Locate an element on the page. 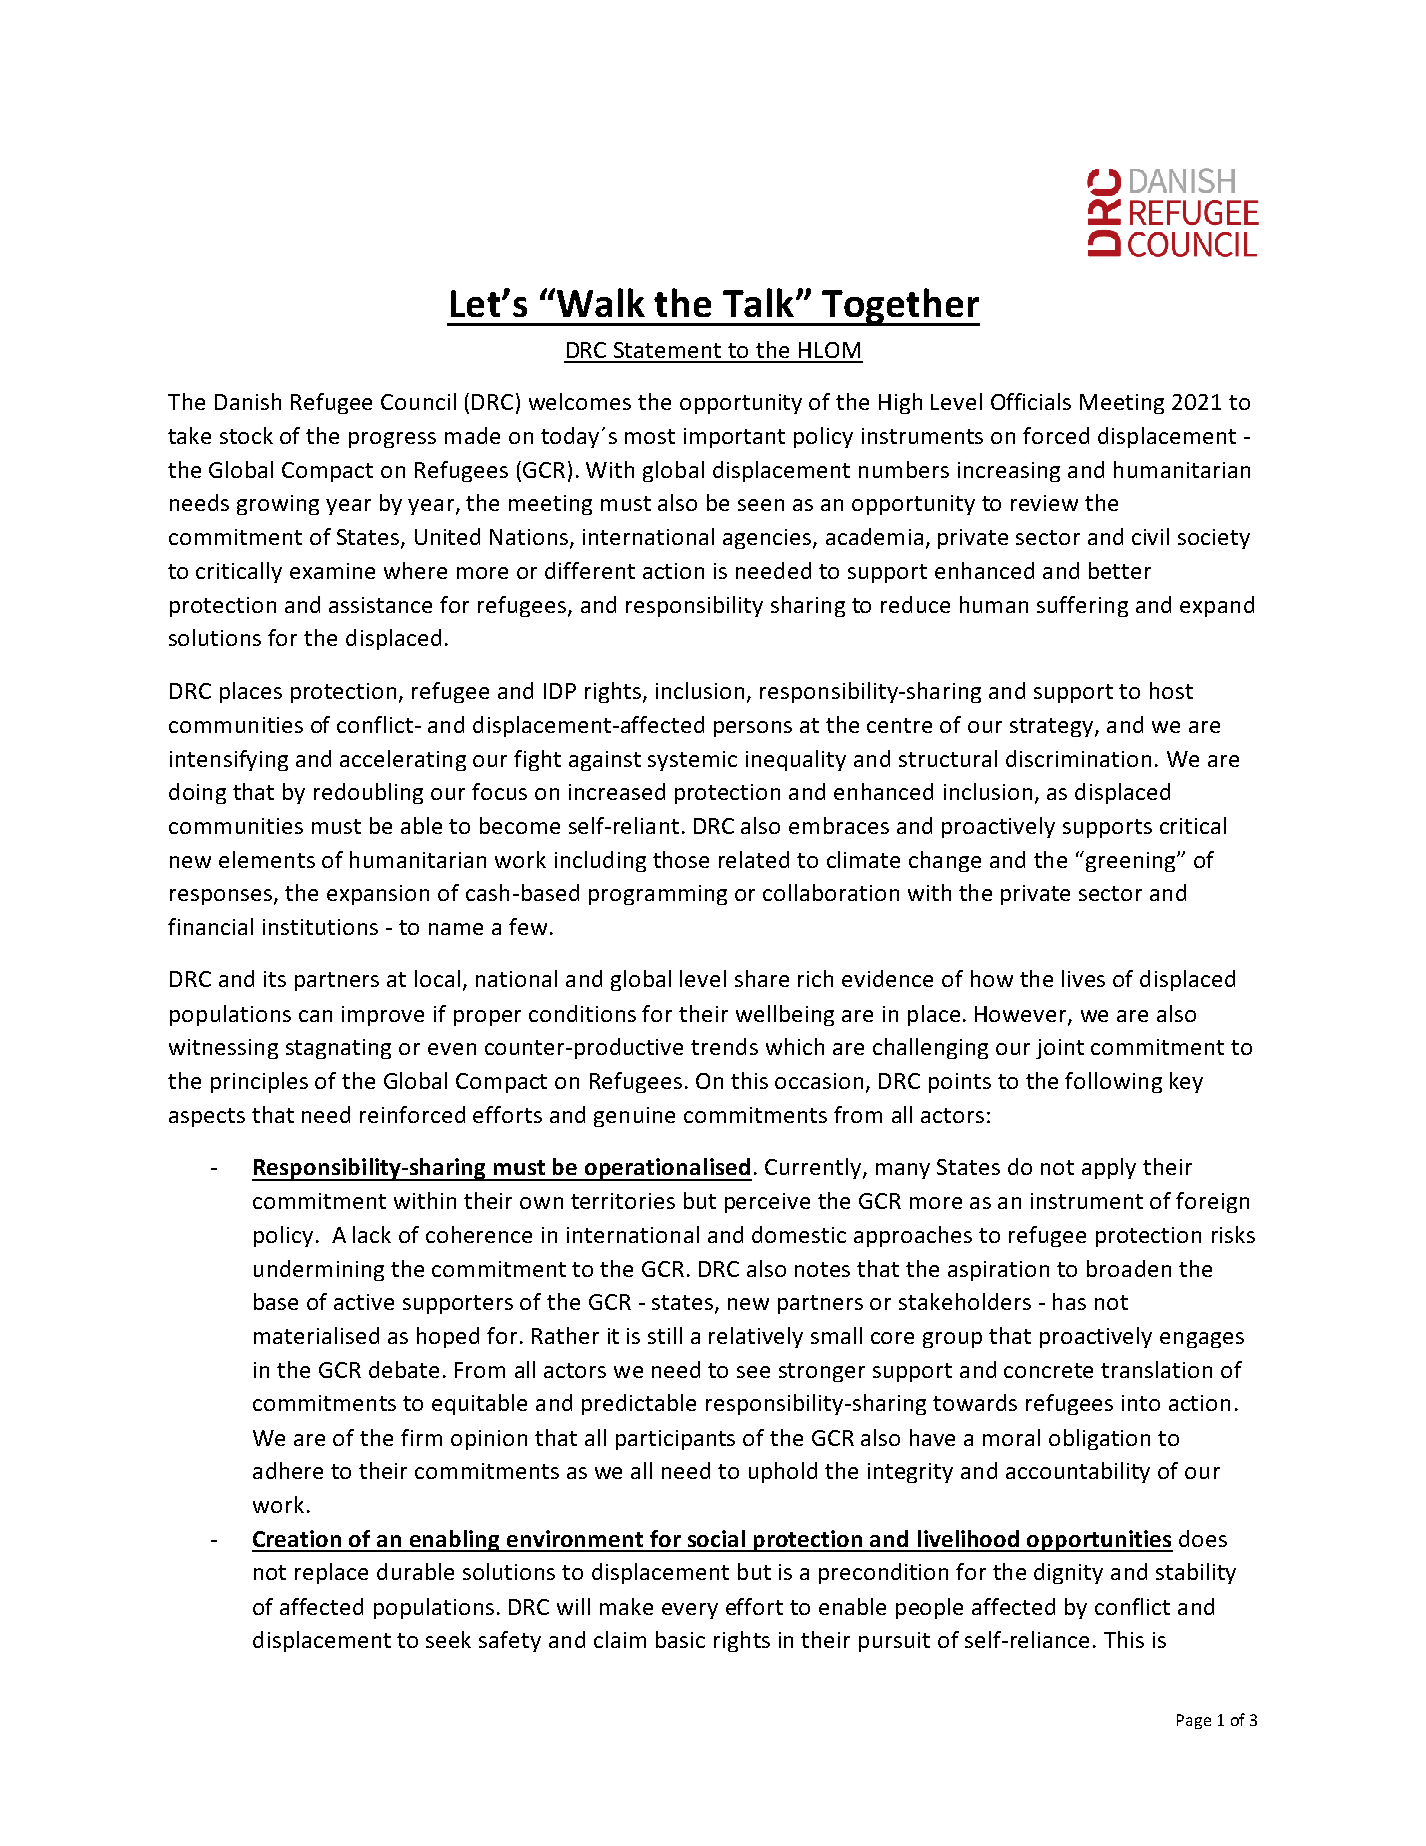 Image resolution: width=1426 pixels, height=1846 pixels. suffering is located at coordinates (1082, 606).
